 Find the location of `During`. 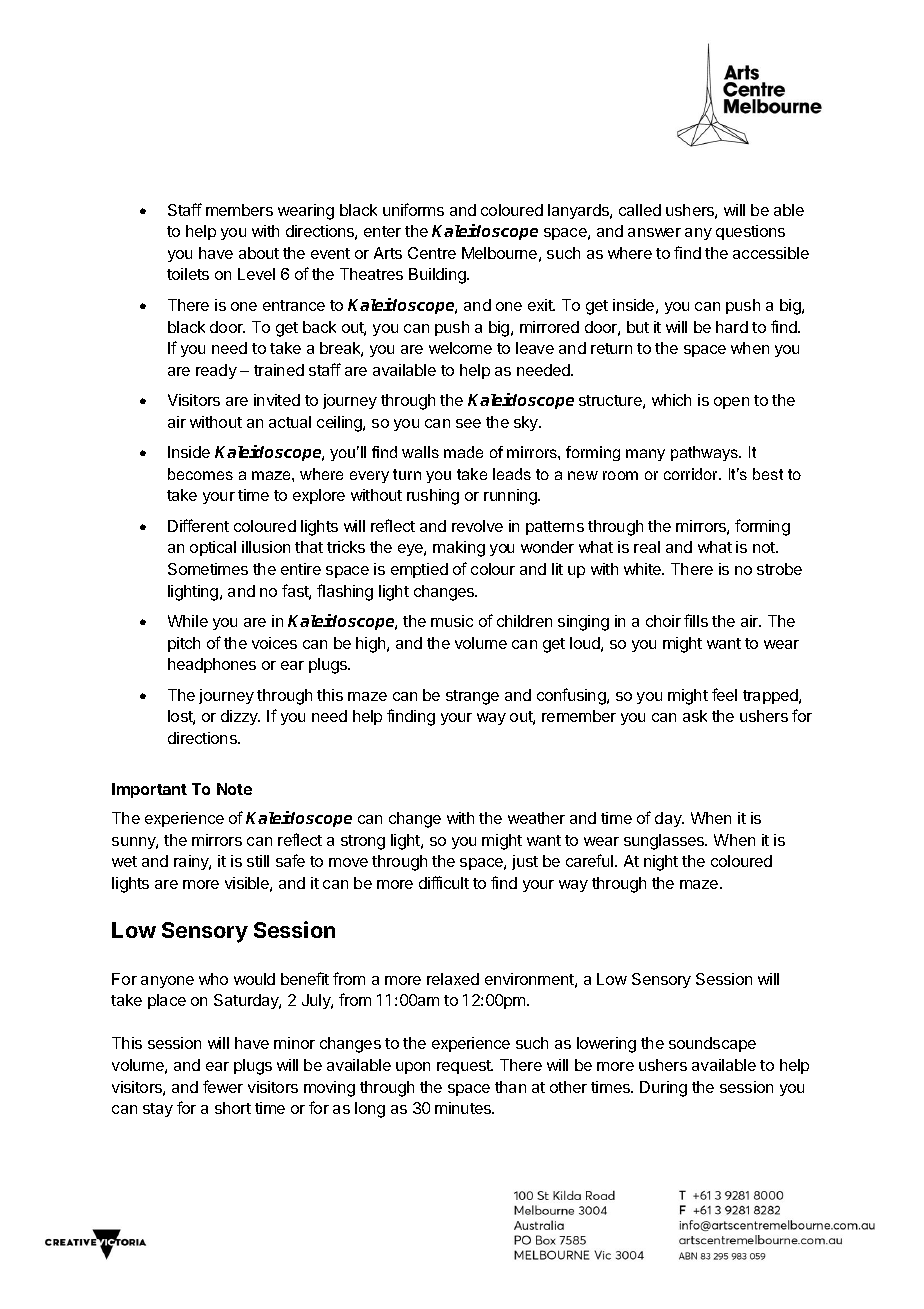

During is located at coordinates (663, 1089).
